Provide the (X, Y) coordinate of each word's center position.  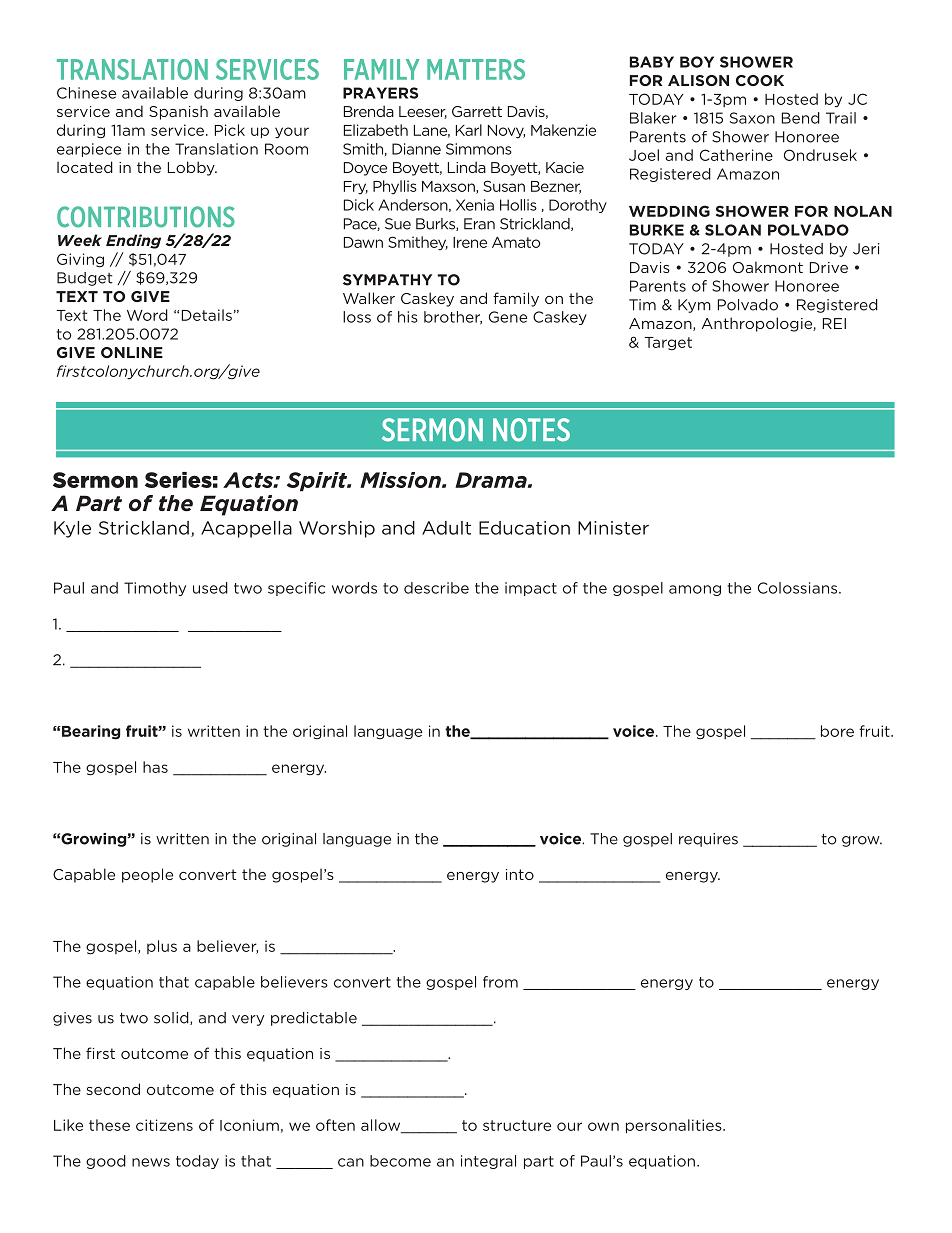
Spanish (178, 112)
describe (436, 588)
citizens (164, 1125)
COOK (760, 80)
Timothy (155, 589)
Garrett (477, 111)
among (695, 590)
